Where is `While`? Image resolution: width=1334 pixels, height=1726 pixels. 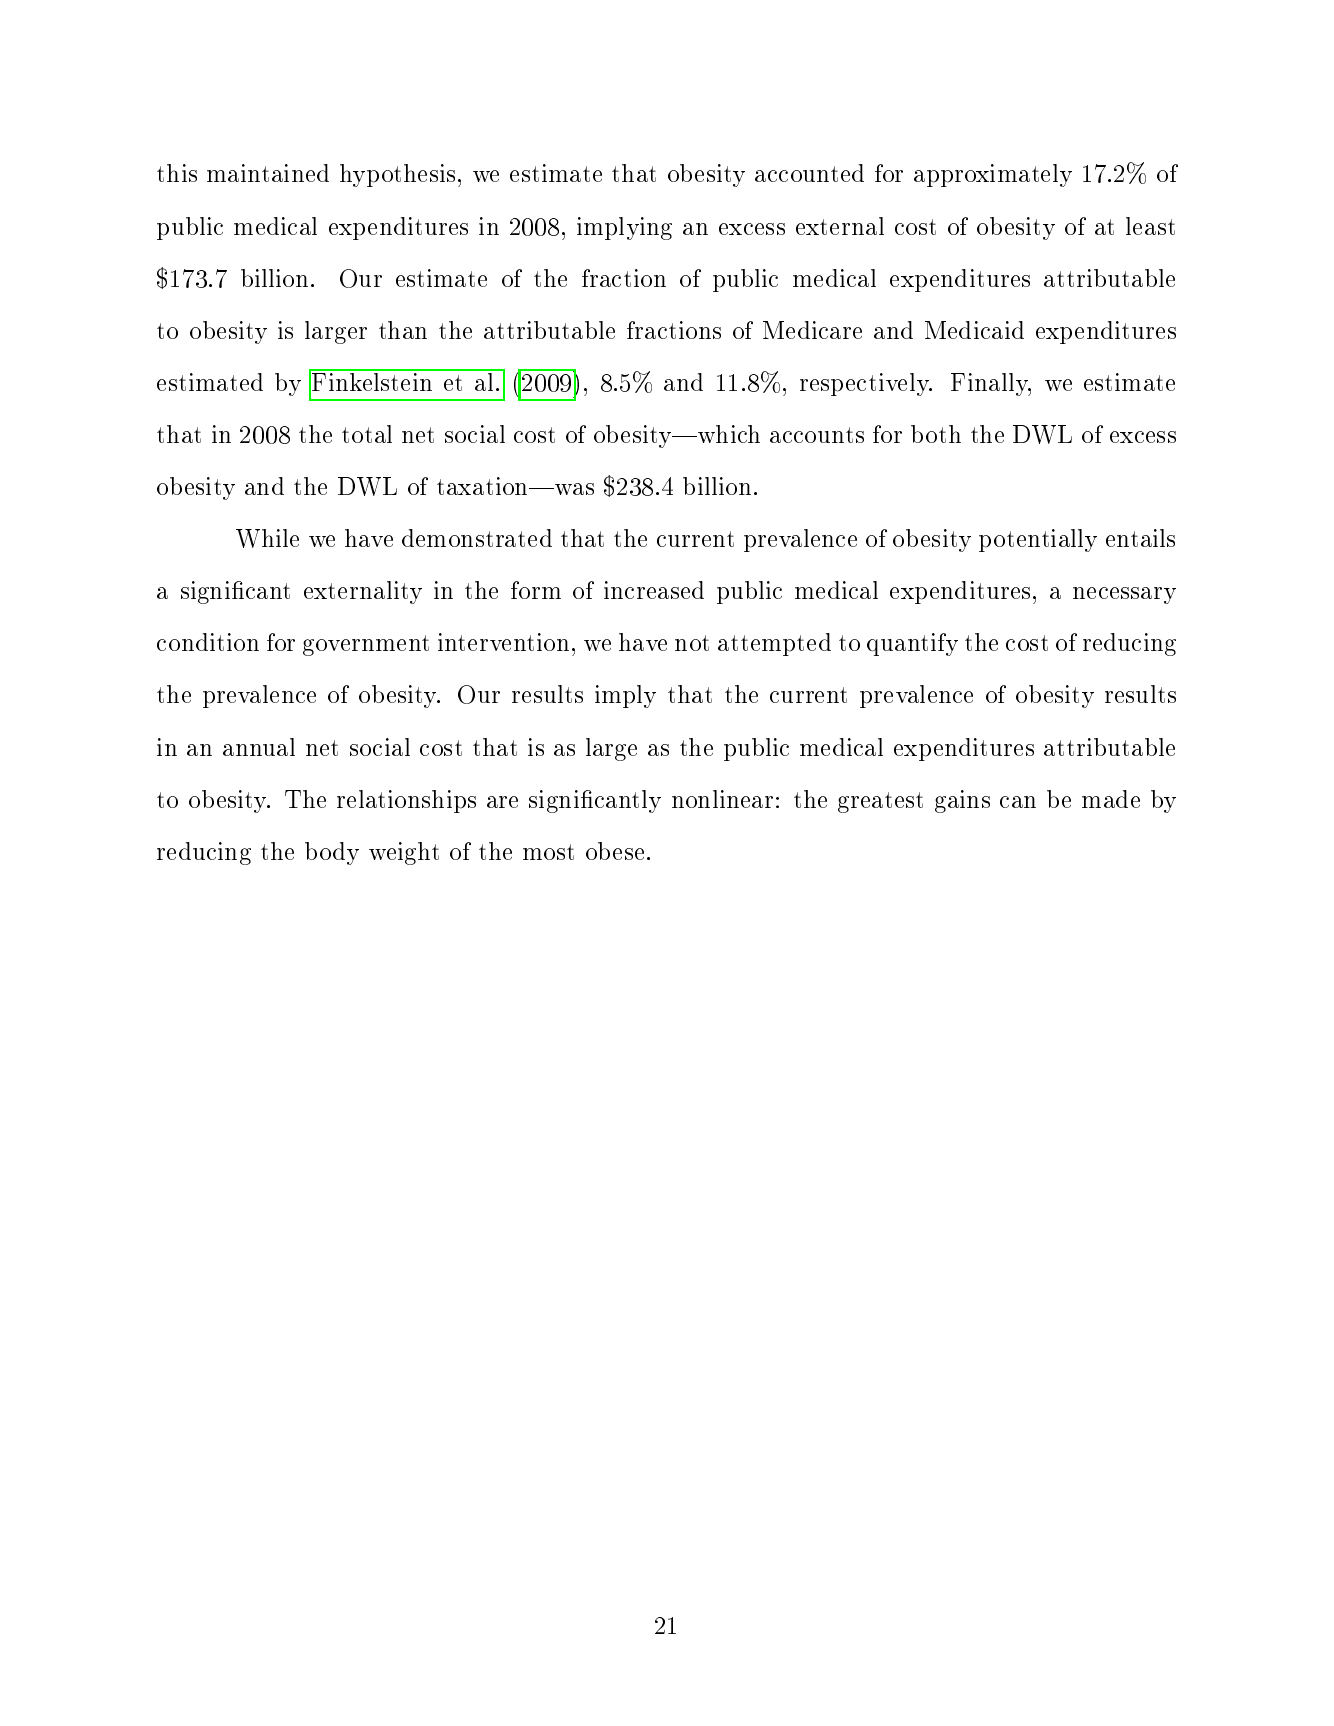
While is located at coordinates (267, 538).
